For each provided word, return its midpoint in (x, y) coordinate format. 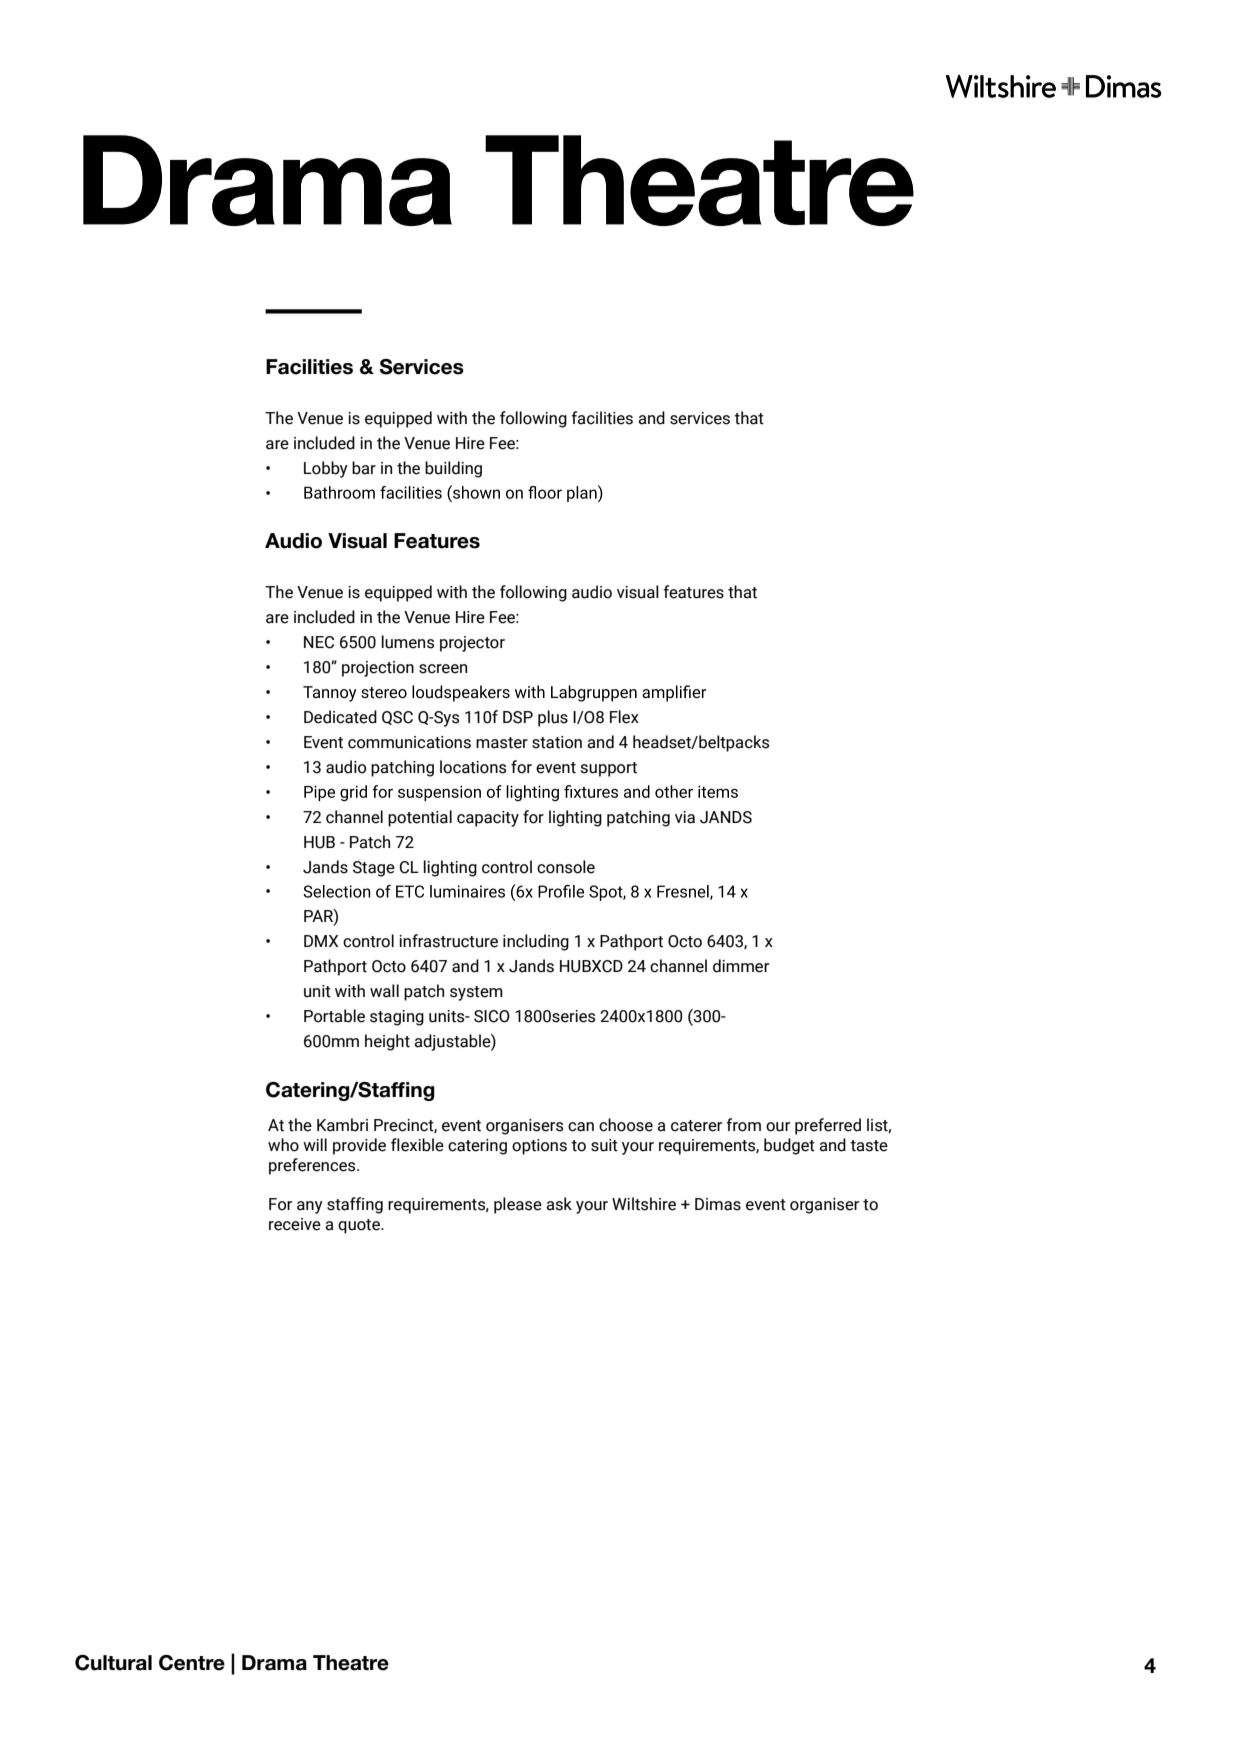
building (453, 469)
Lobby (326, 469)
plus (553, 718)
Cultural (113, 1663)
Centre (192, 1663)
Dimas (718, 1204)
